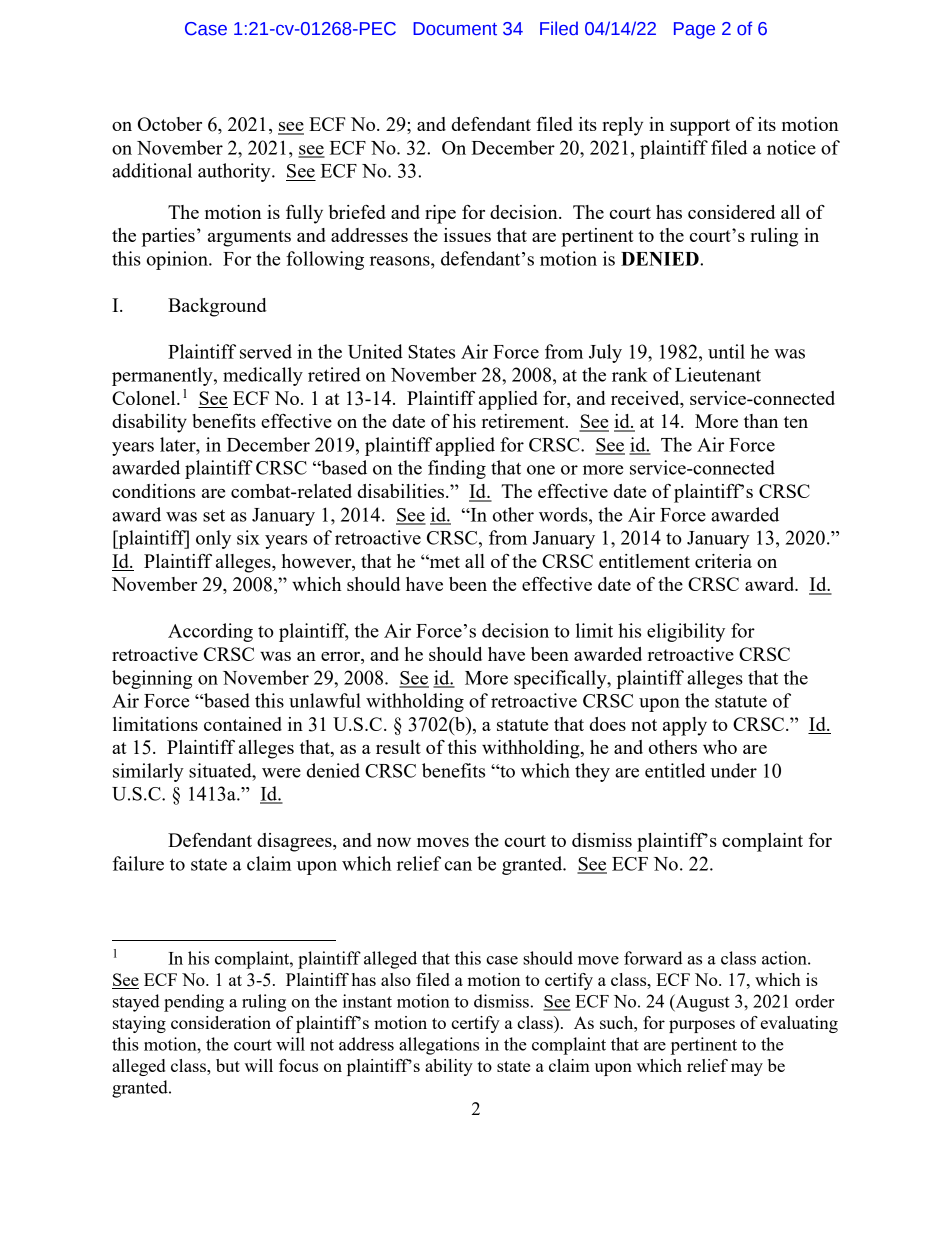  What do you see at coordinates (718, 374) in the document?
I see `Lieutenant` at bounding box center [718, 374].
